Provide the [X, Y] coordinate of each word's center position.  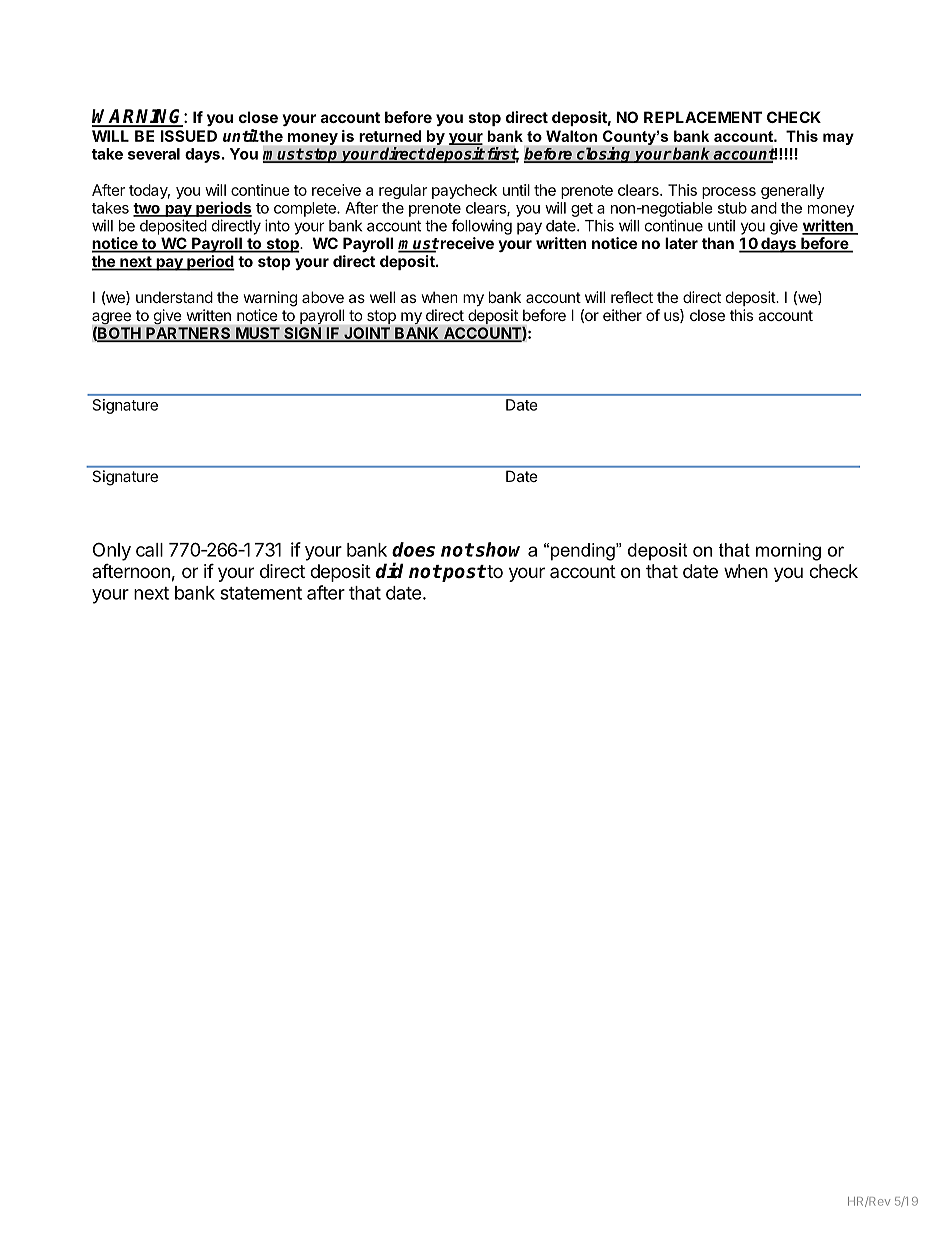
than [718, 243]
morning [788, 552]
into [277, 225]
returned [390, 136]
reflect [632, 297]
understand [174, 297]
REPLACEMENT [703, 117]
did [390, 571]
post [463, 573]
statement [261, 593]
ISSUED [189, 136]
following [481, 227]
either [622, 315]
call [149, 550]
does [413, 549]
